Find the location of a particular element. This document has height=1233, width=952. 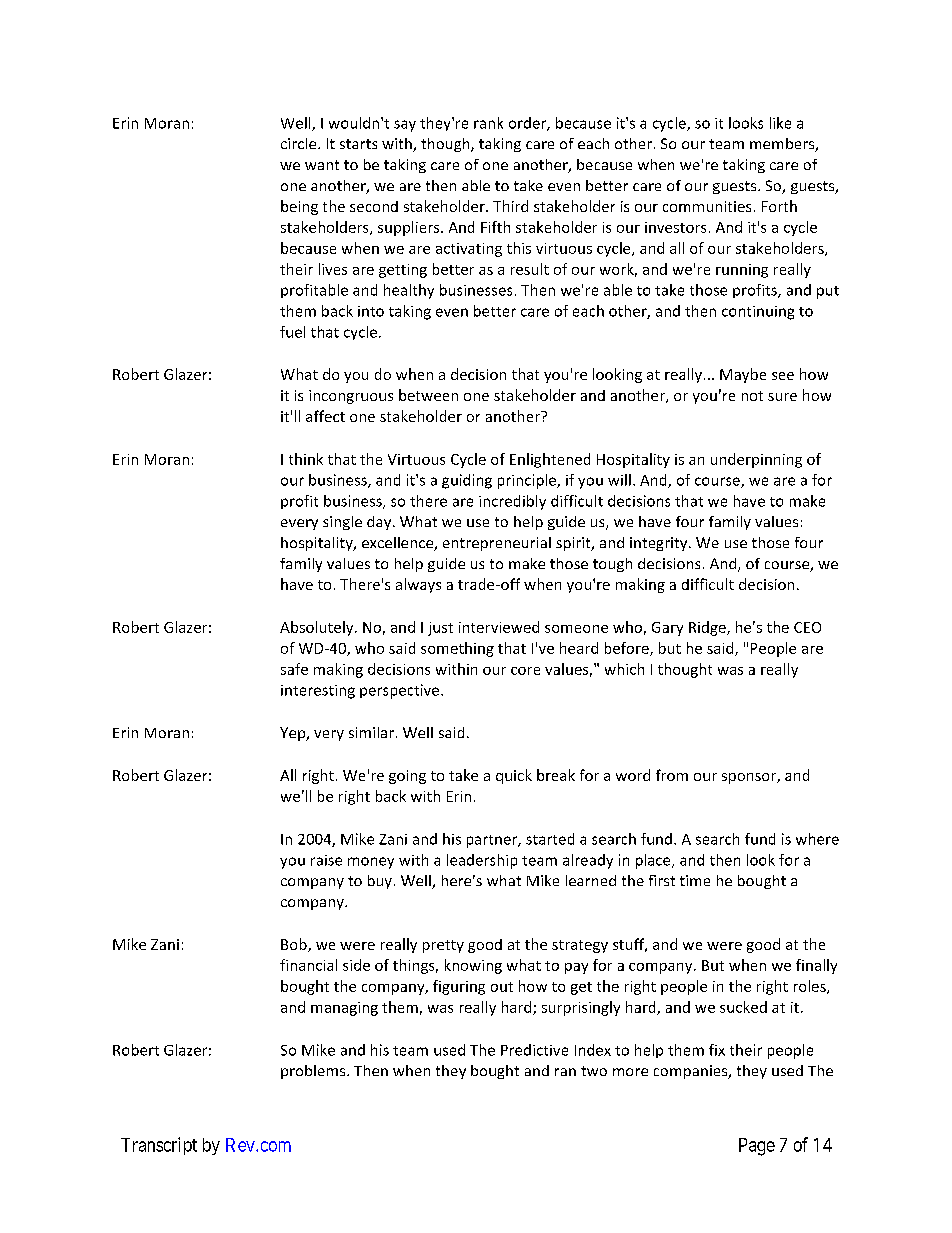

safe is located at coordinates (294, 669).
